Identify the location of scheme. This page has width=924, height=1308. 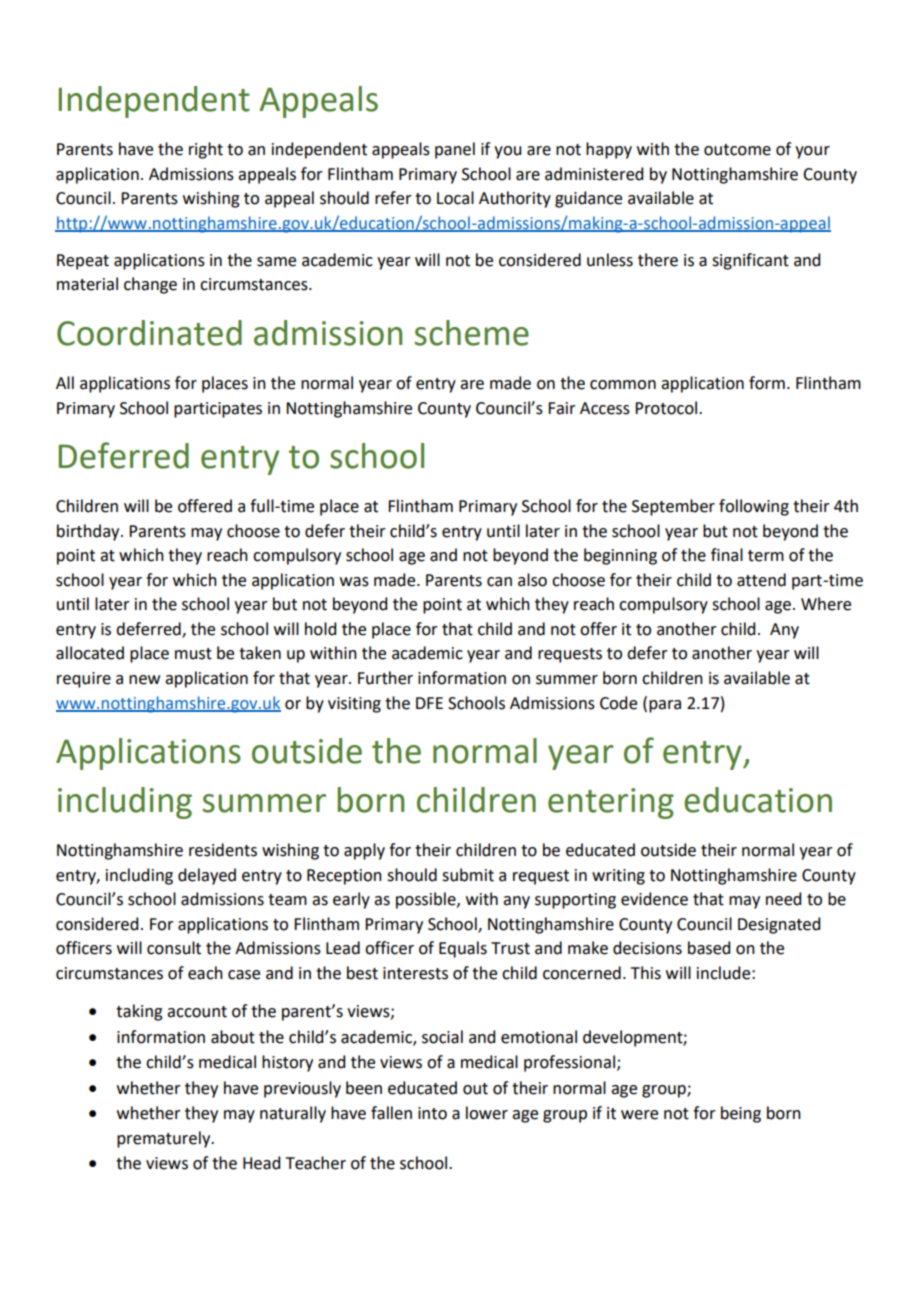
(472, 333).
